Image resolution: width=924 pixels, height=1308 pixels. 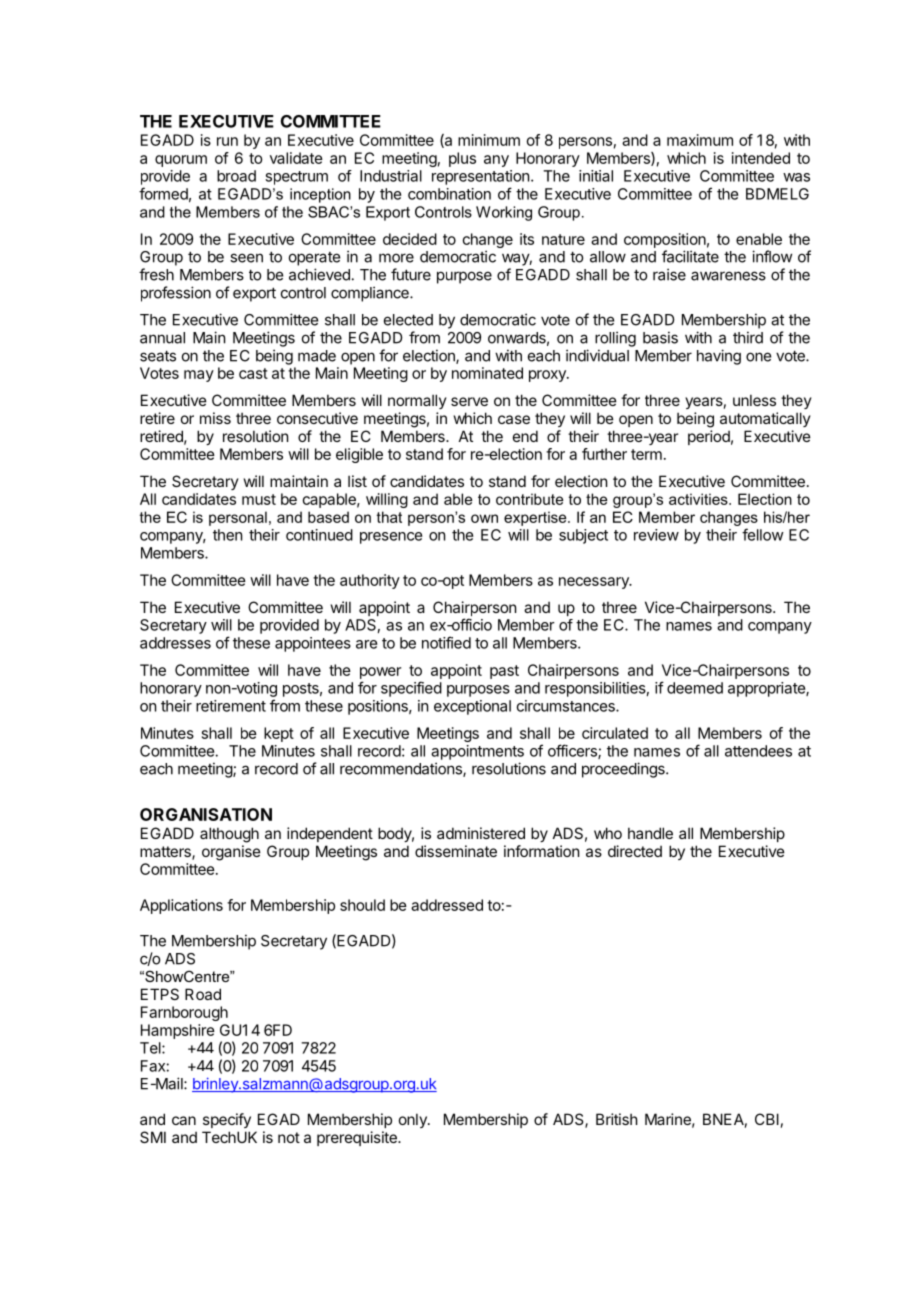 I want to click on exceptional, so click(x=472, y=707).
